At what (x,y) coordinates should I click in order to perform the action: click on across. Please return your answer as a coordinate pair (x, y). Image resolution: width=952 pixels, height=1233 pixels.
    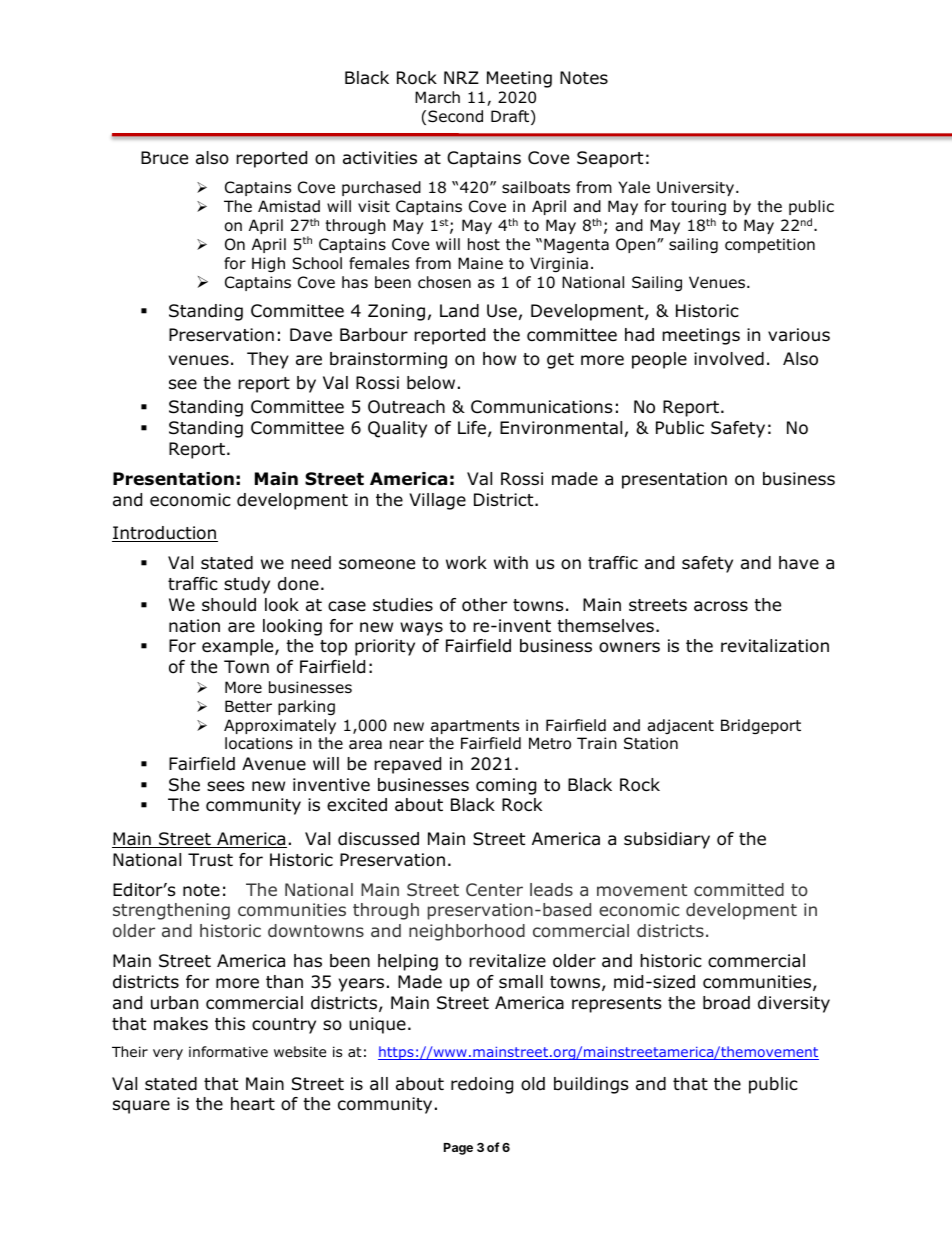
    Looking at the image, I should click on (721, 606).
